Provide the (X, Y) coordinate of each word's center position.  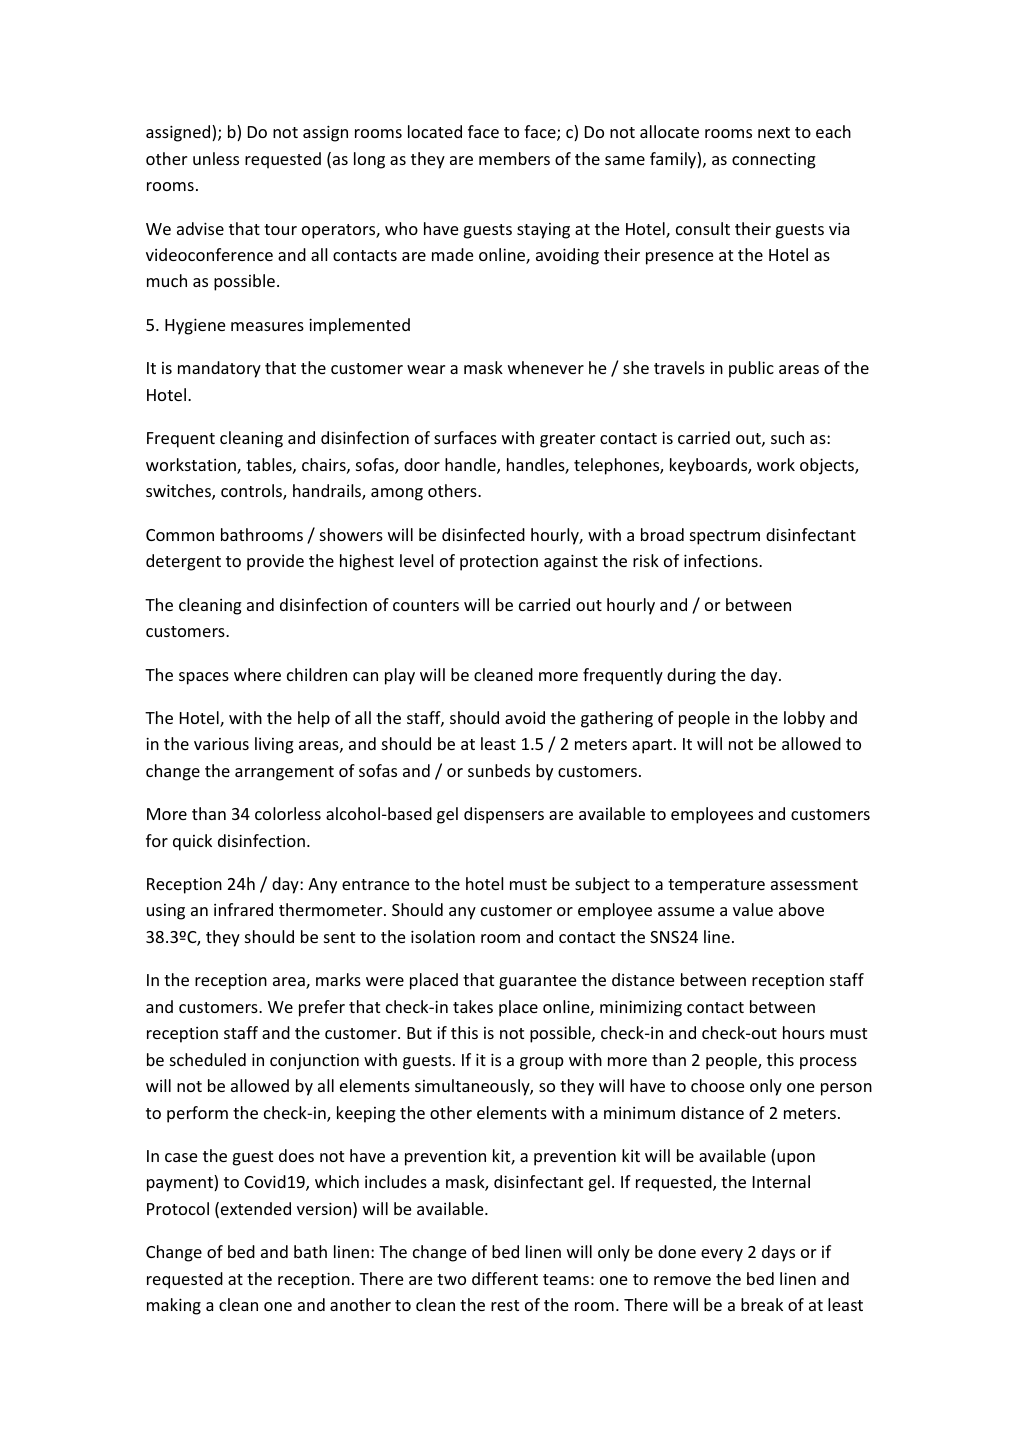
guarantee (537, 982)
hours (804, 1032)
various (221, 744)
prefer (322, 1008)
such (787, 437)
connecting (774, 161)
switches (179, 492)
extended (256, 1208)
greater (567, 440)
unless (216, 158)
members (514, 158)
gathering (617, 719)
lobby (804, 719)
